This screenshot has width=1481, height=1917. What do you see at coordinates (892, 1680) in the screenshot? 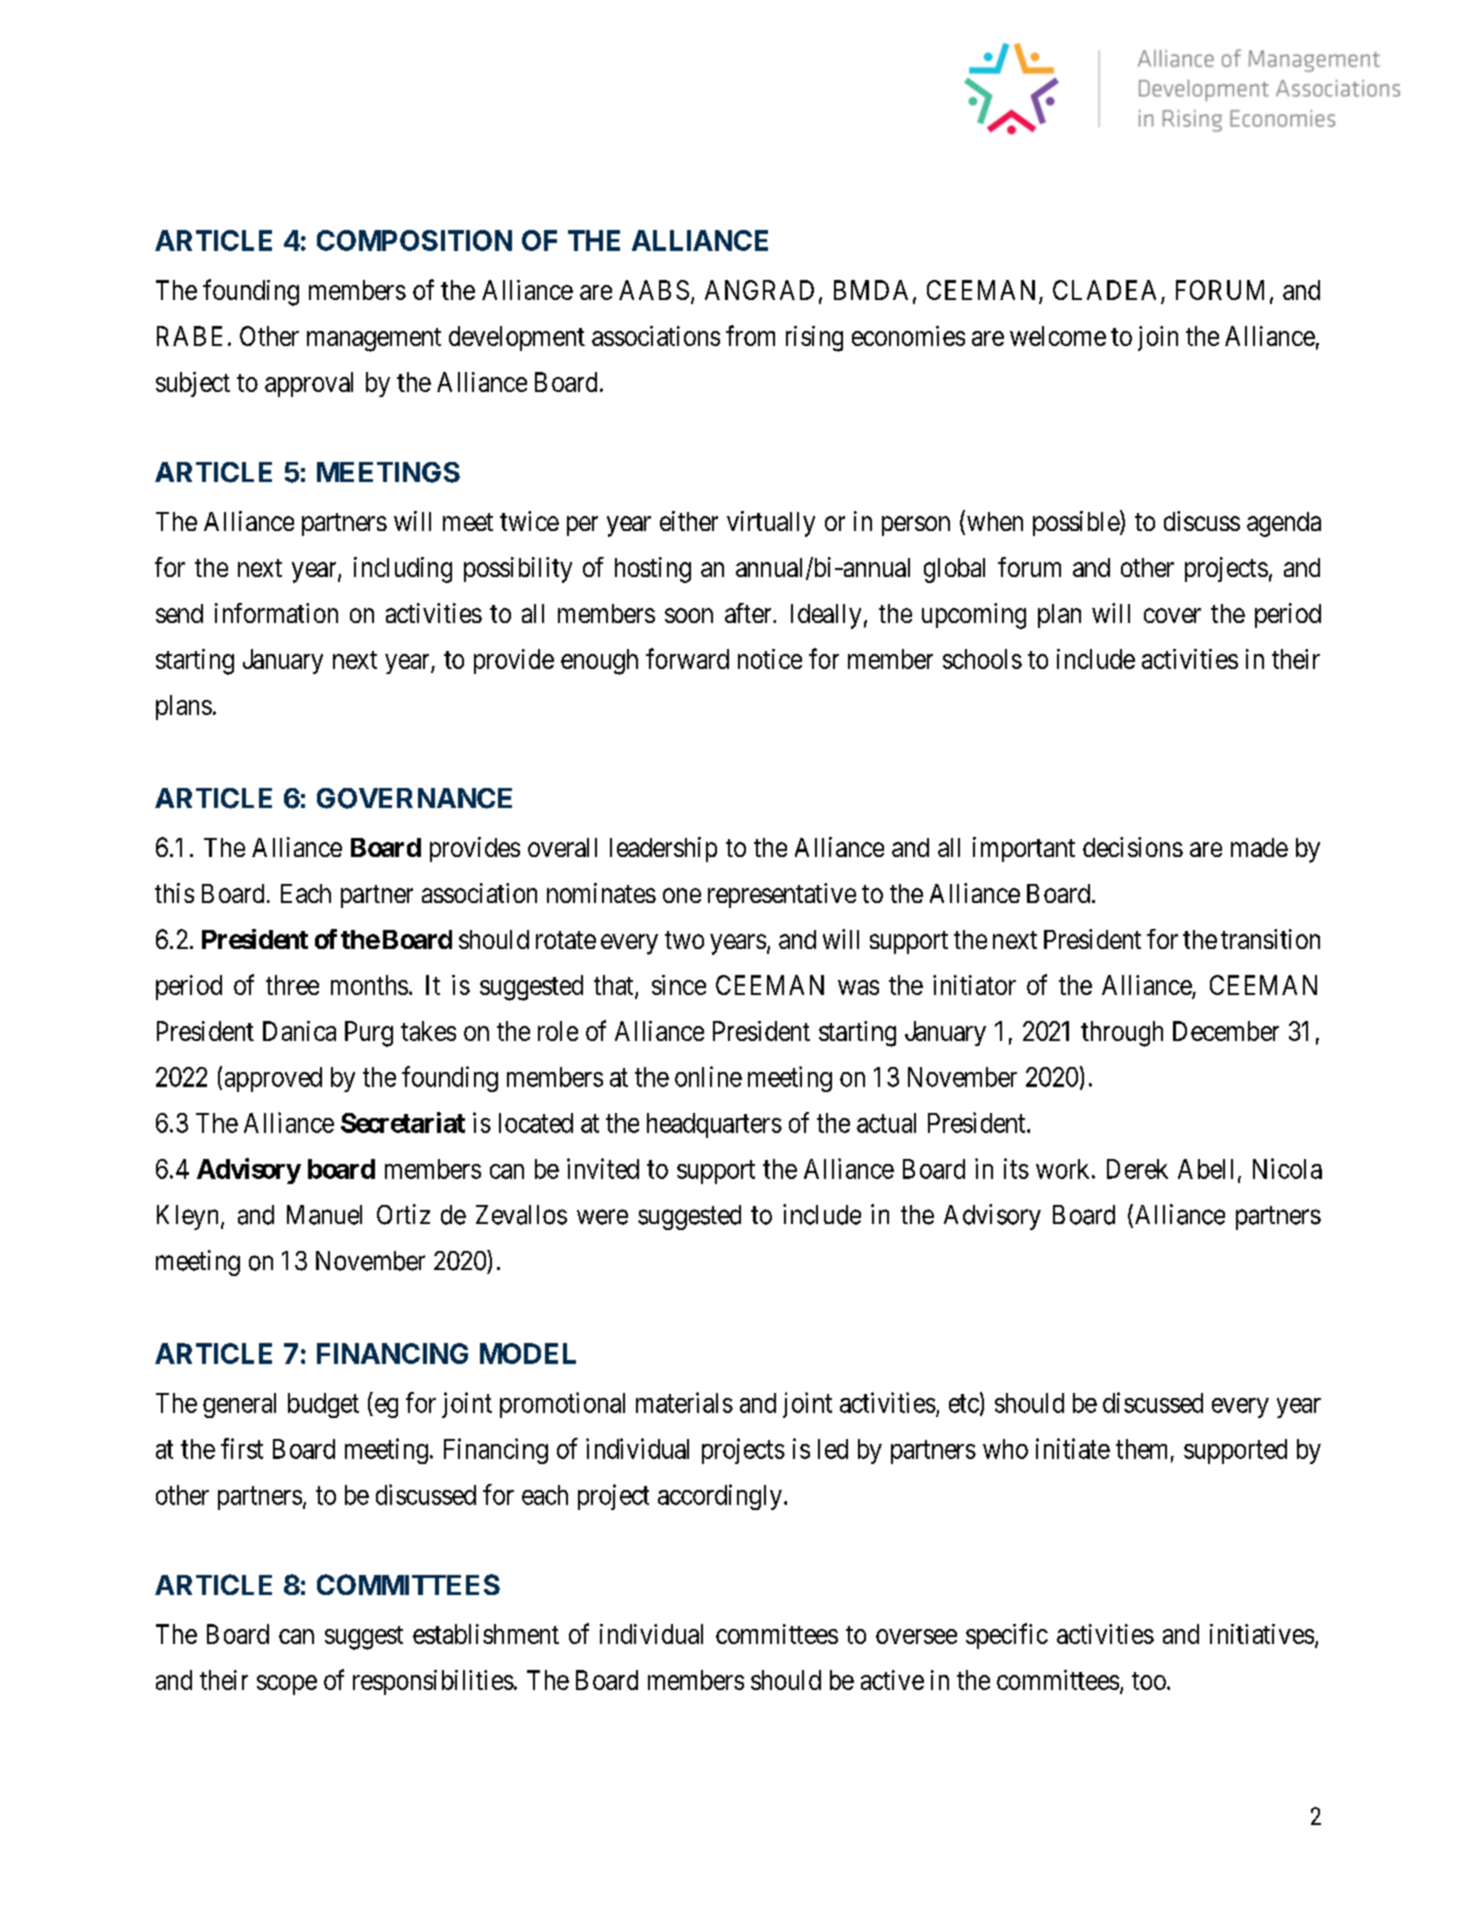
I see `active` at bounding box center [892, 1680].
